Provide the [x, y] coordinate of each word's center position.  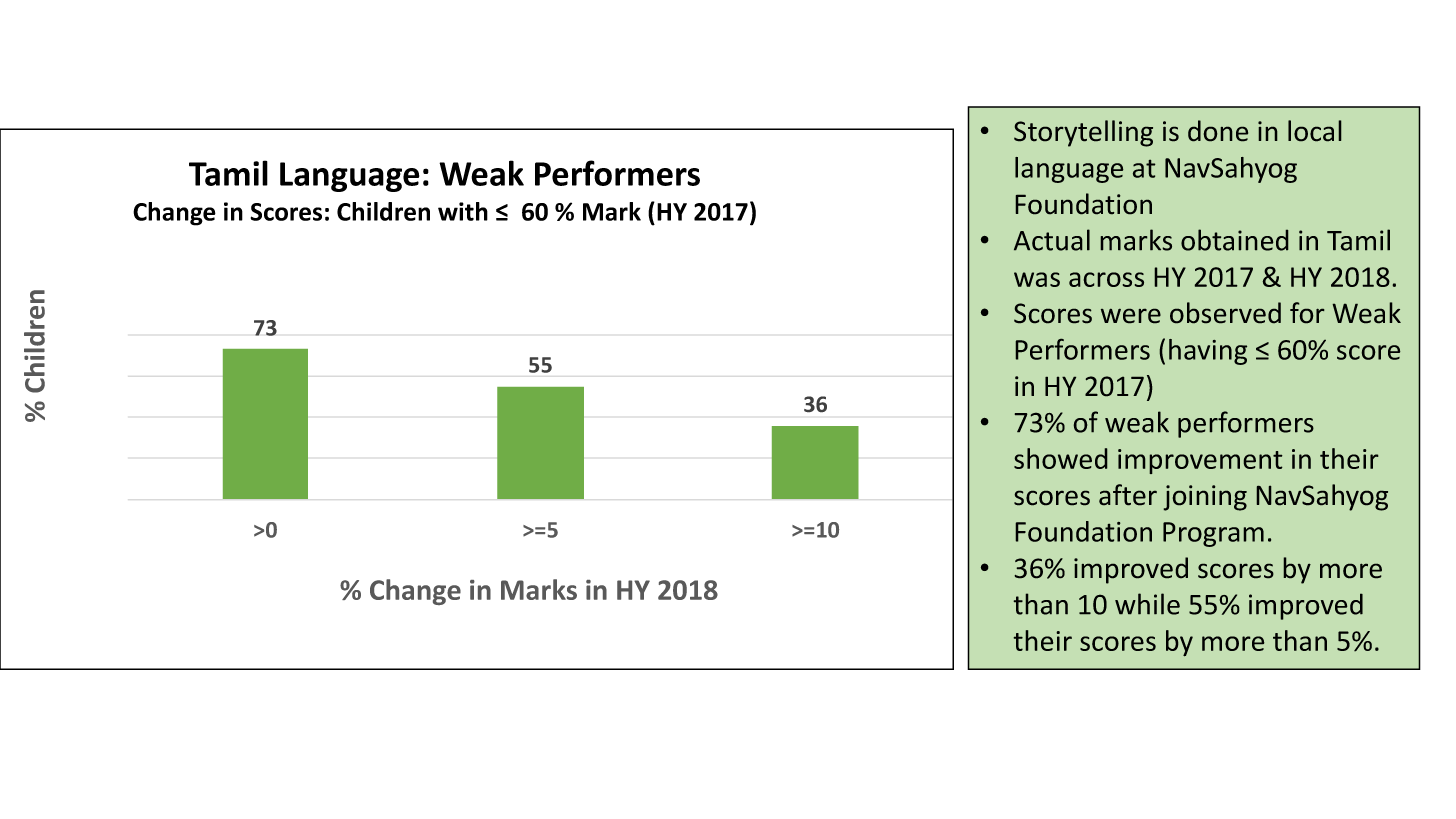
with [463, 211]
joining [1205, 498]
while [1147, 604]
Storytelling [1083, 133]
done [1218, 131]
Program [1213, 534]
